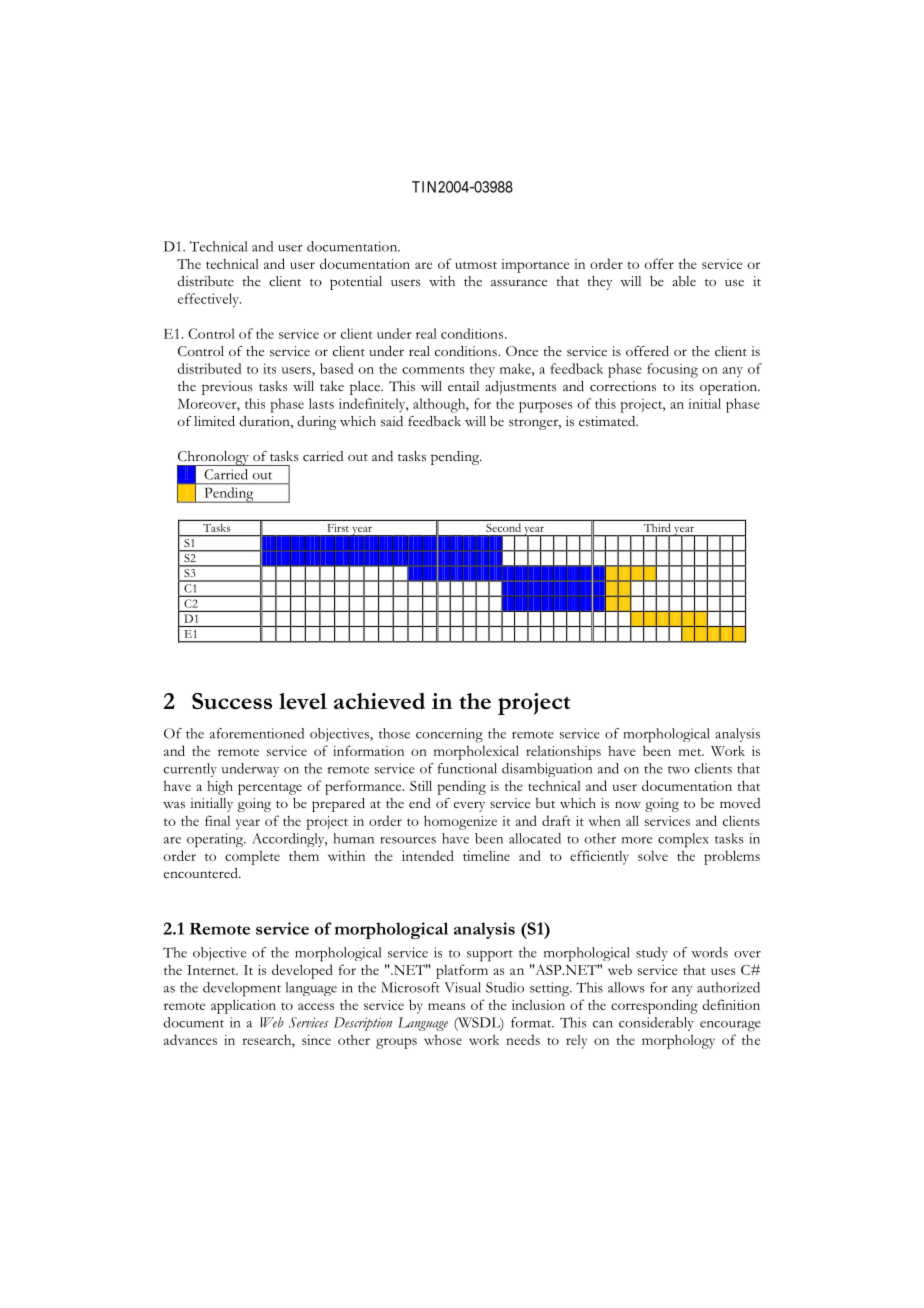 Image resolution: width=924 pixels, height=1308 pixels. Describe the element at coordinates (232, 701) in the image. I see `Success` at that location.
